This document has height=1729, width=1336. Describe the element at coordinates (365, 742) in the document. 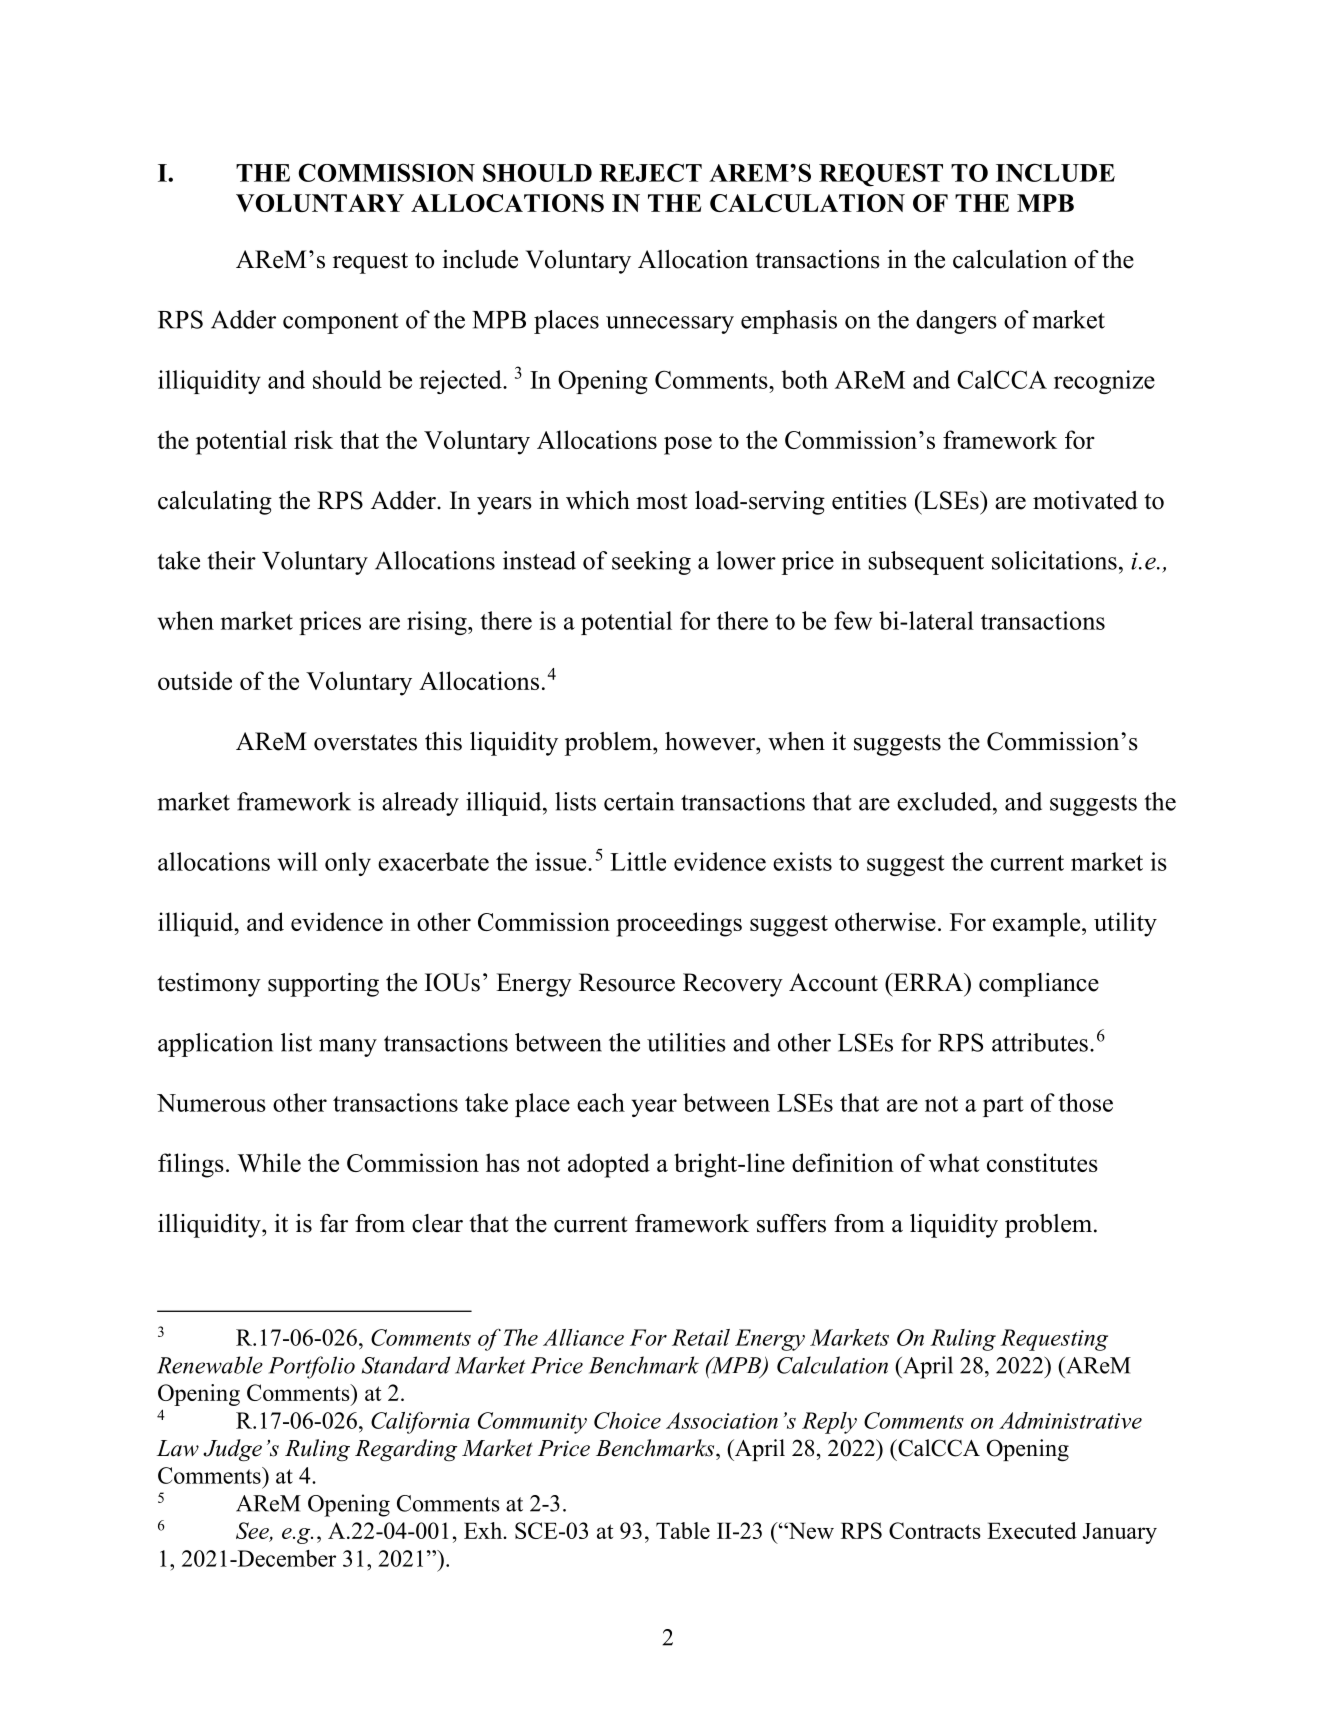

I see `overstates` at that location.
